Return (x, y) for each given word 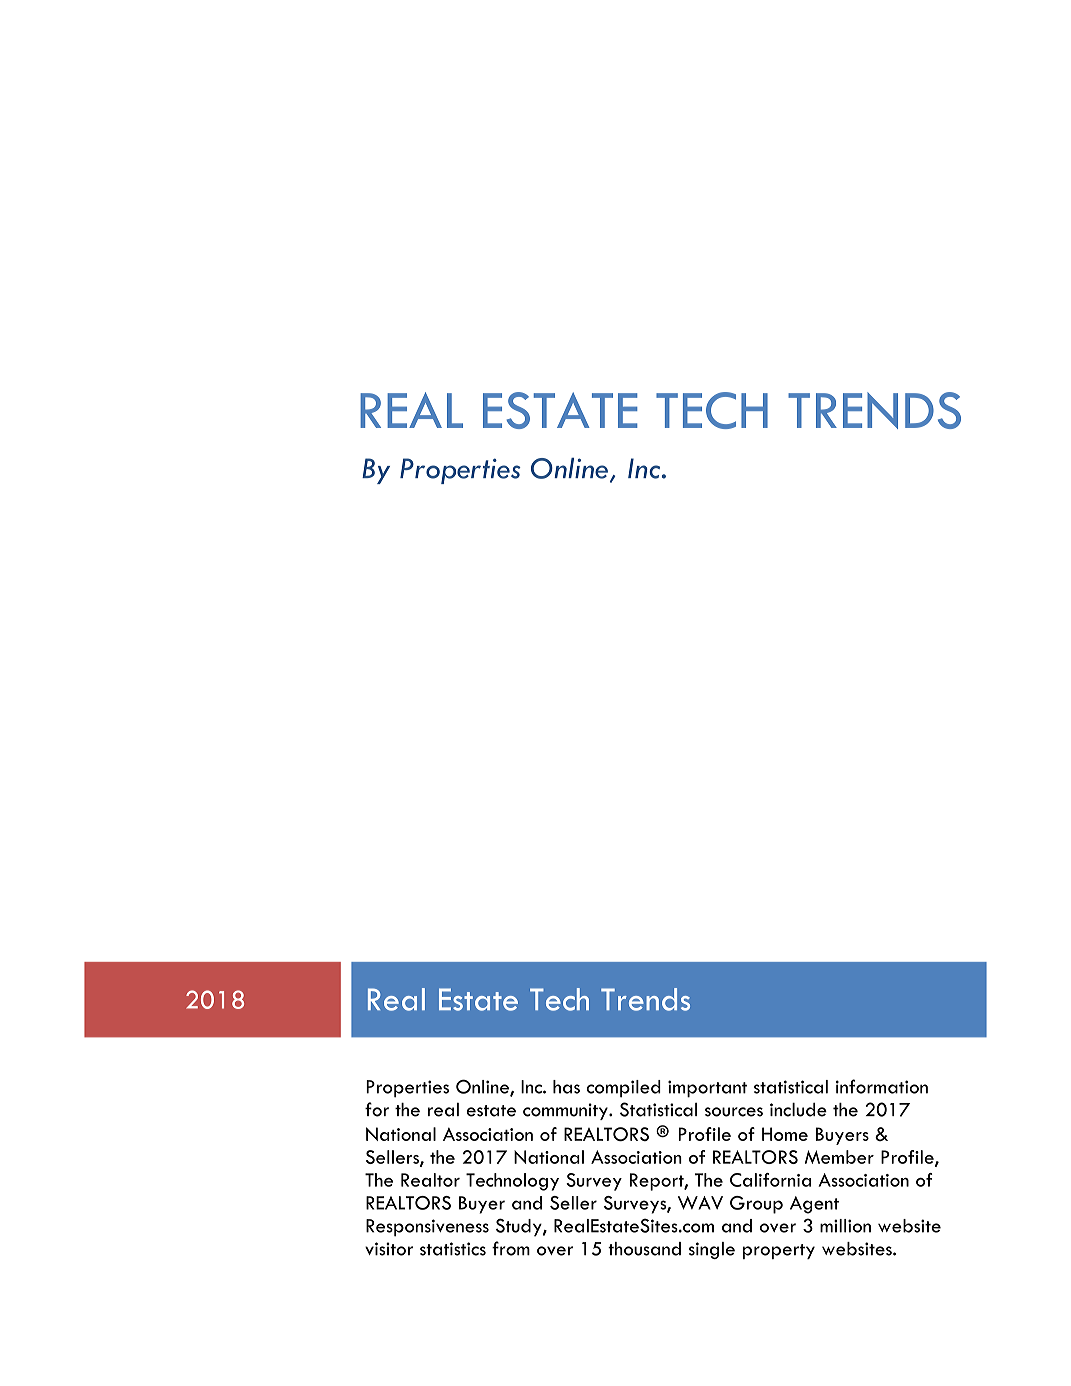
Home (785, 1134)
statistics (453, 1249)
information (882, 1086)
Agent (814, 1205)
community (566, 1111)
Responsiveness (427, 1228)
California (770, 1180)
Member (839, 1157)
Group (756, 1205)
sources (734, 1112)
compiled (624, 1089)
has (566, 1087)
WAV (700, 1203)
